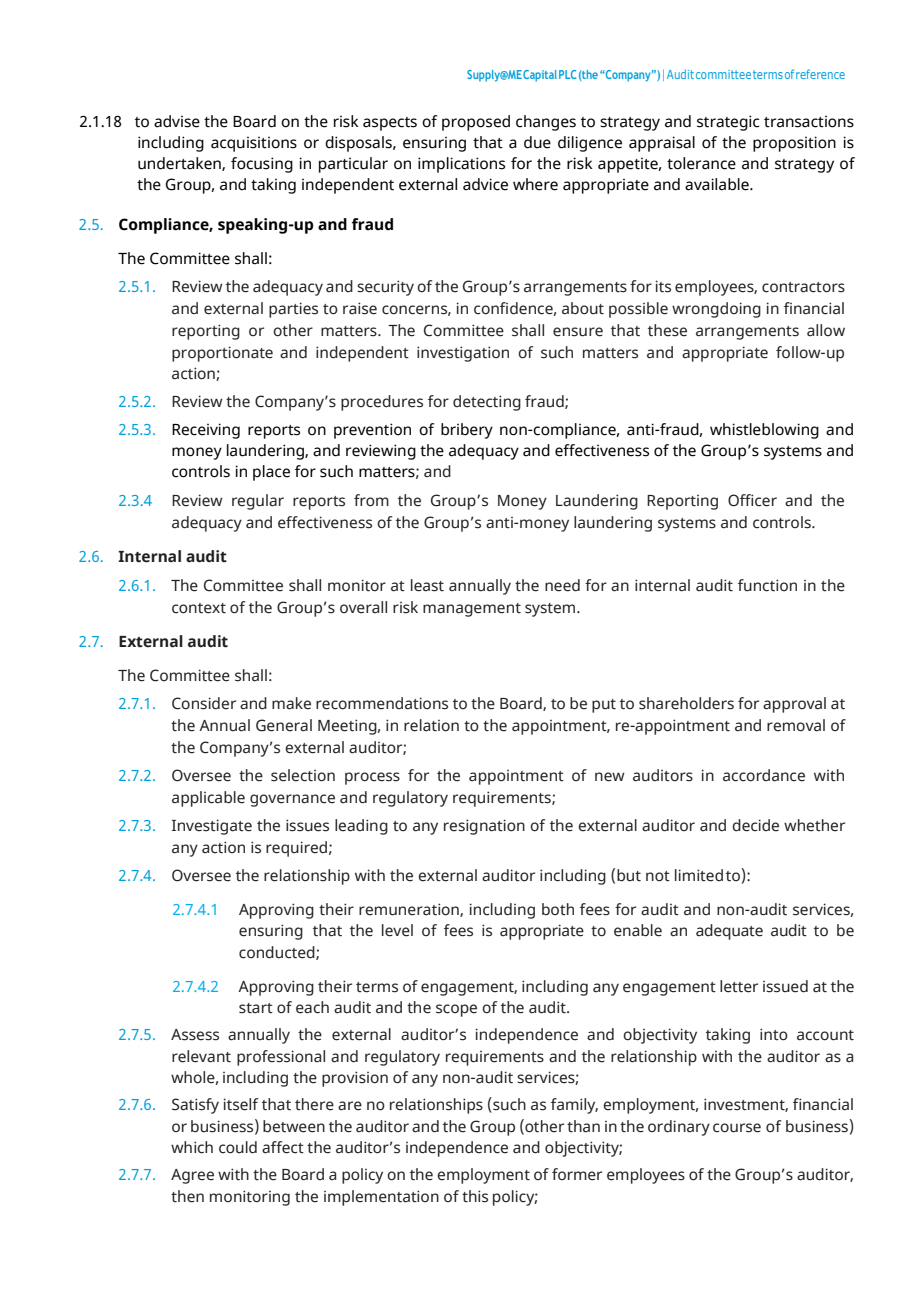 The width and height of the screenshot is (924, 1308). What do you see at coordinates (476, 123) in the screenshot?
I see `proposed` at bounding box center [476, 123].
